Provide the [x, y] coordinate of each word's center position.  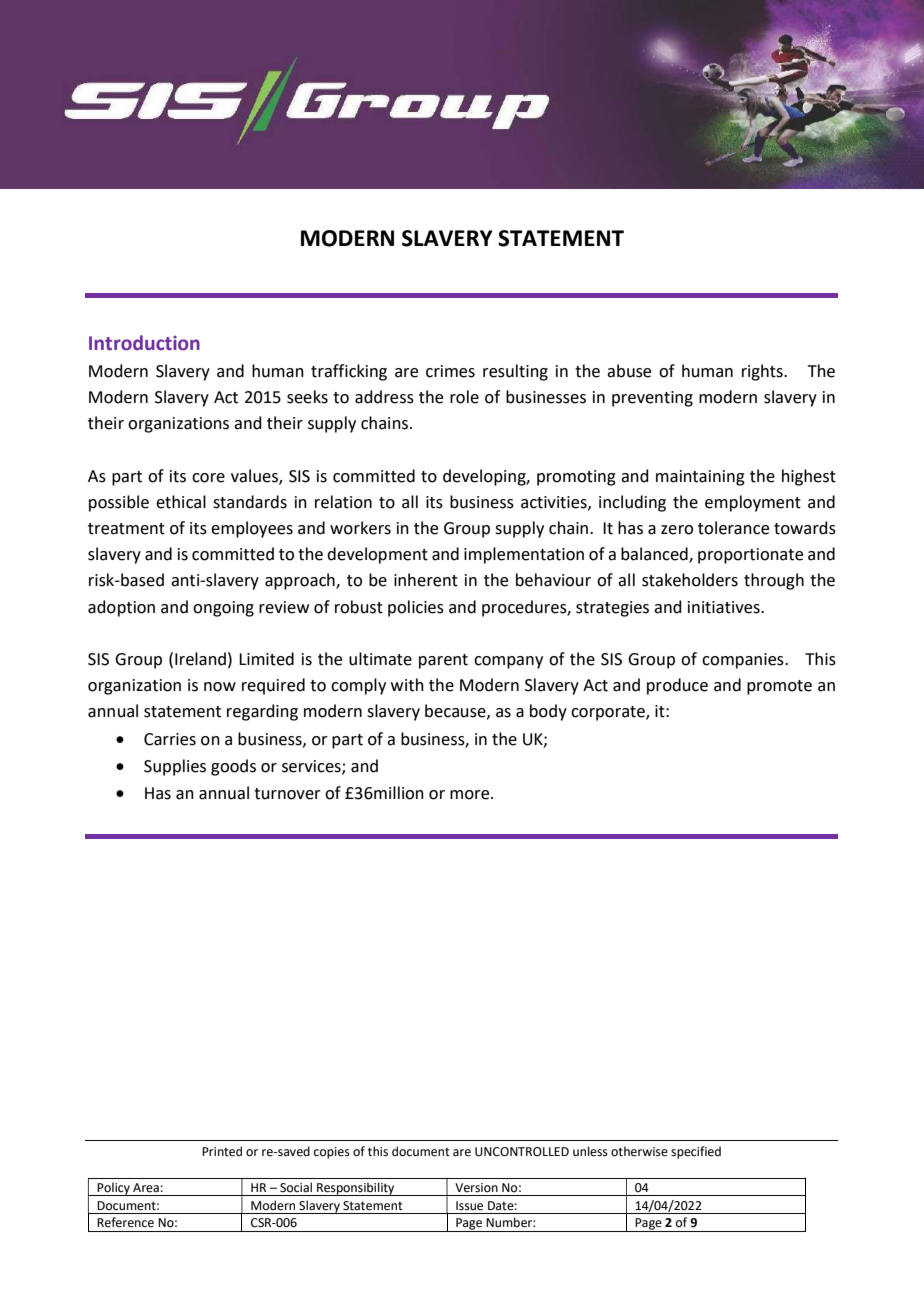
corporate [609, 713]
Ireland [200, 659]
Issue [469, 1206]
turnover [287, 794]
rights [763, 372]
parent [443, 661]
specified [696, 1152]
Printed [222, 1151]
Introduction [144, 343]
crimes [450, 371]
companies [744, 661]
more [471, 795]
